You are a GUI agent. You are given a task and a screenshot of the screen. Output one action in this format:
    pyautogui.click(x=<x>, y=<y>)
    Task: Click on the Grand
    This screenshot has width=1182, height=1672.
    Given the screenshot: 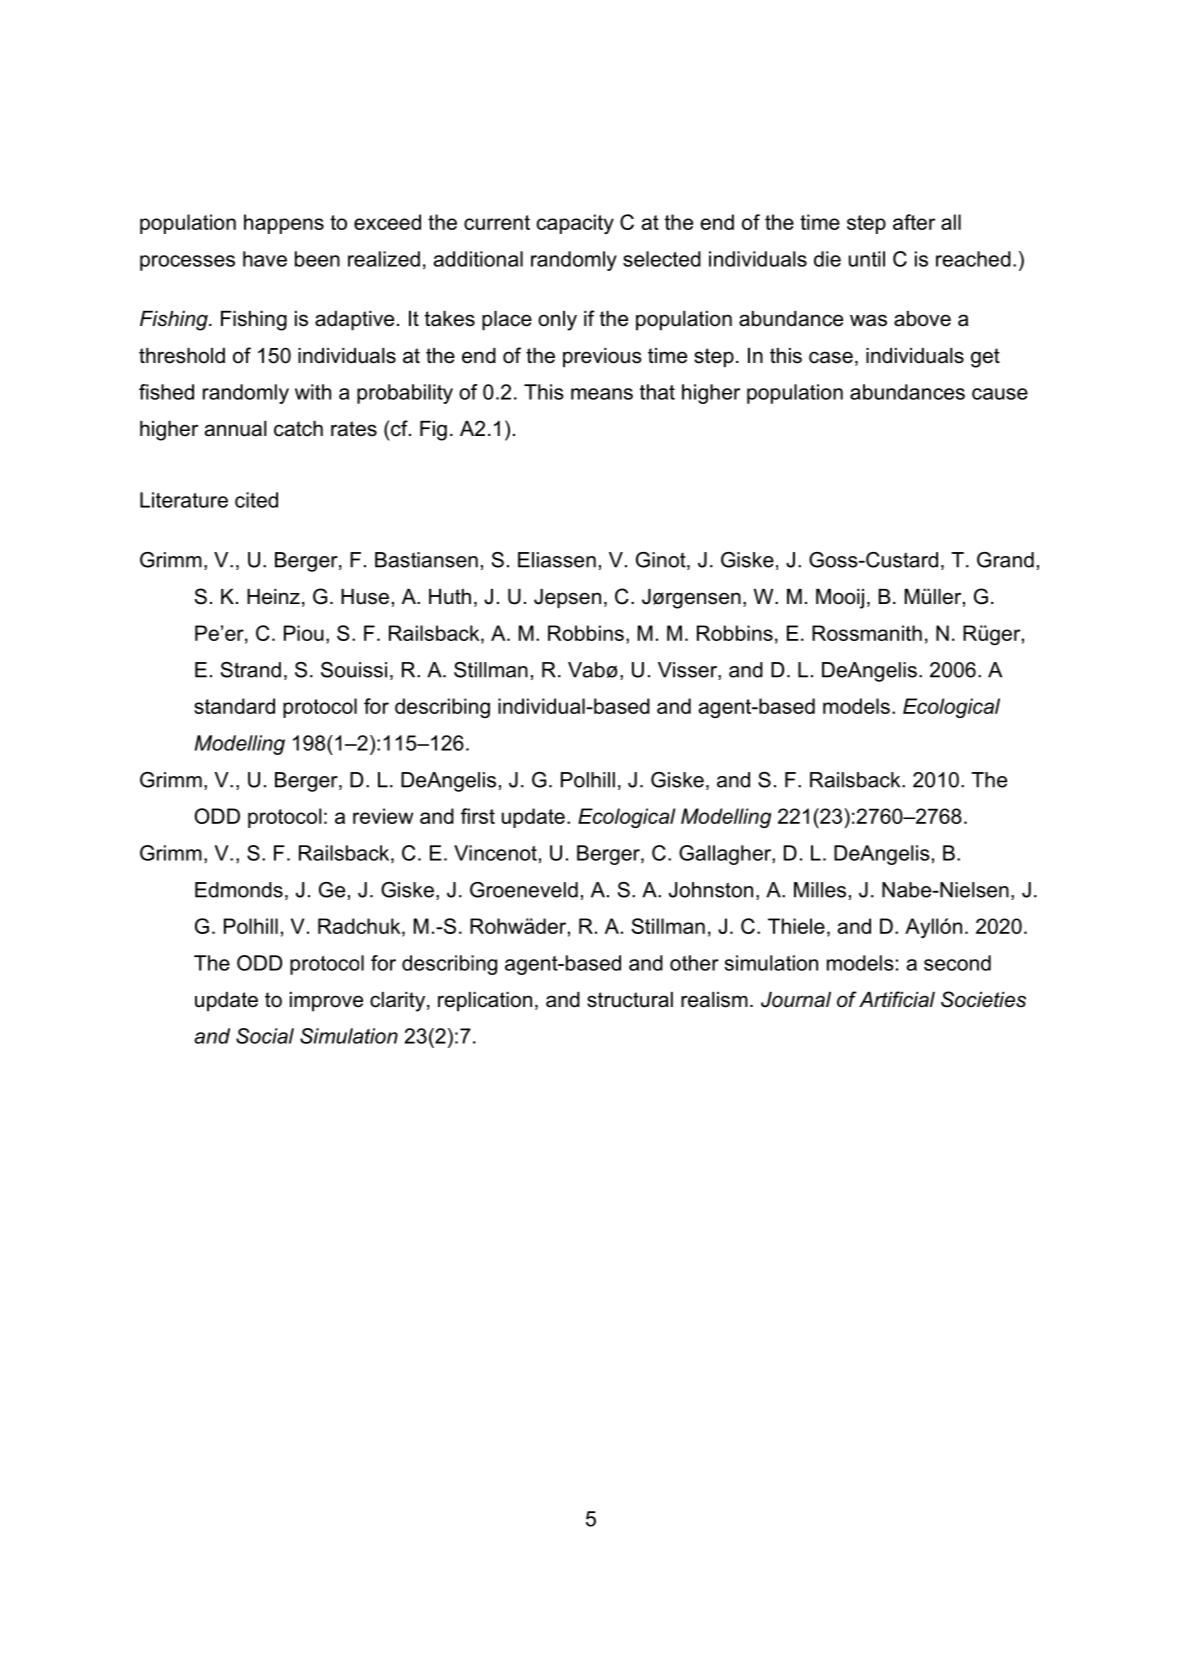 What is the action you would take?
    pyautogui.click(x=1005, y=560)
